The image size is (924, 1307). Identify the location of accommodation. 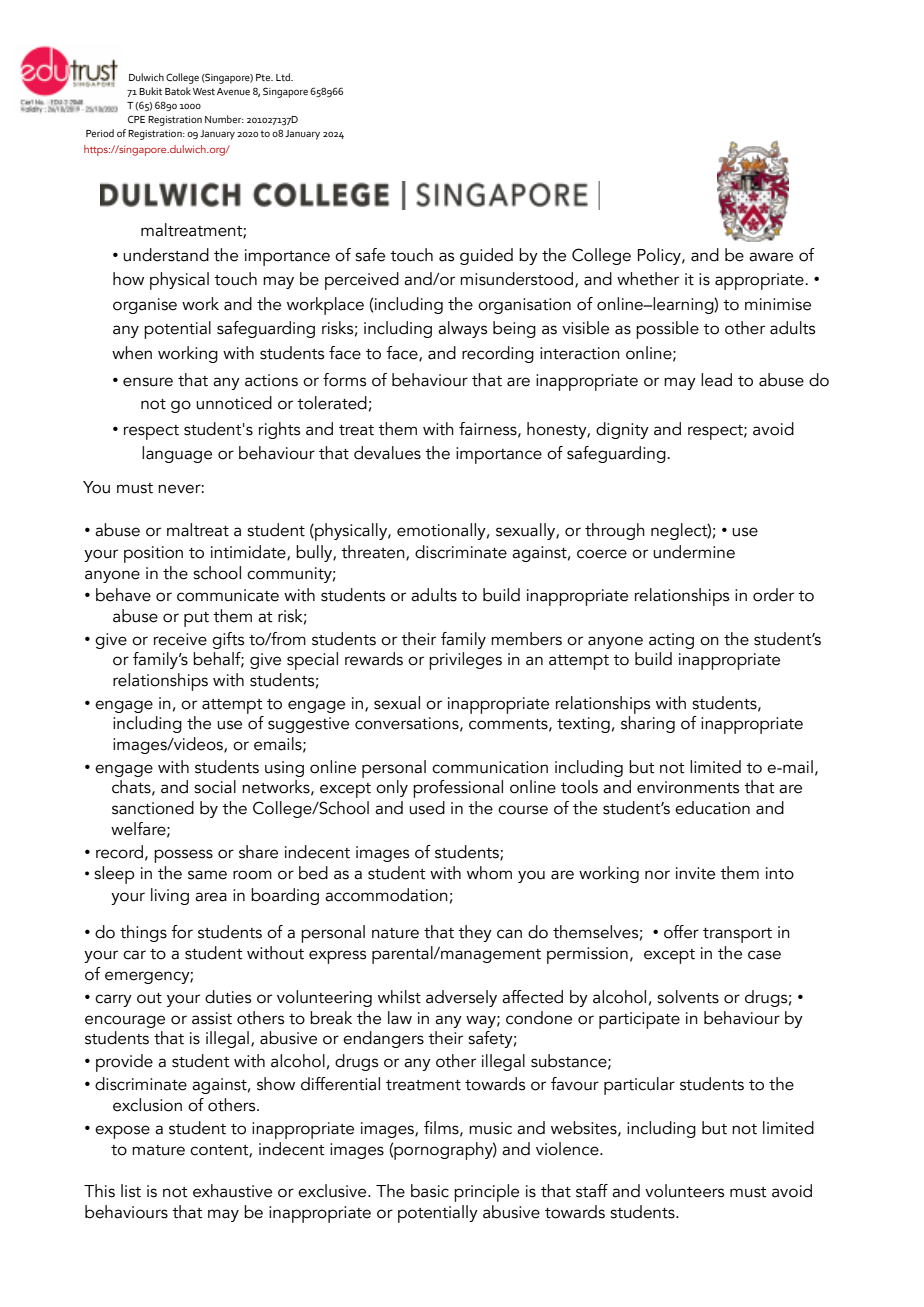
(386, 895).
